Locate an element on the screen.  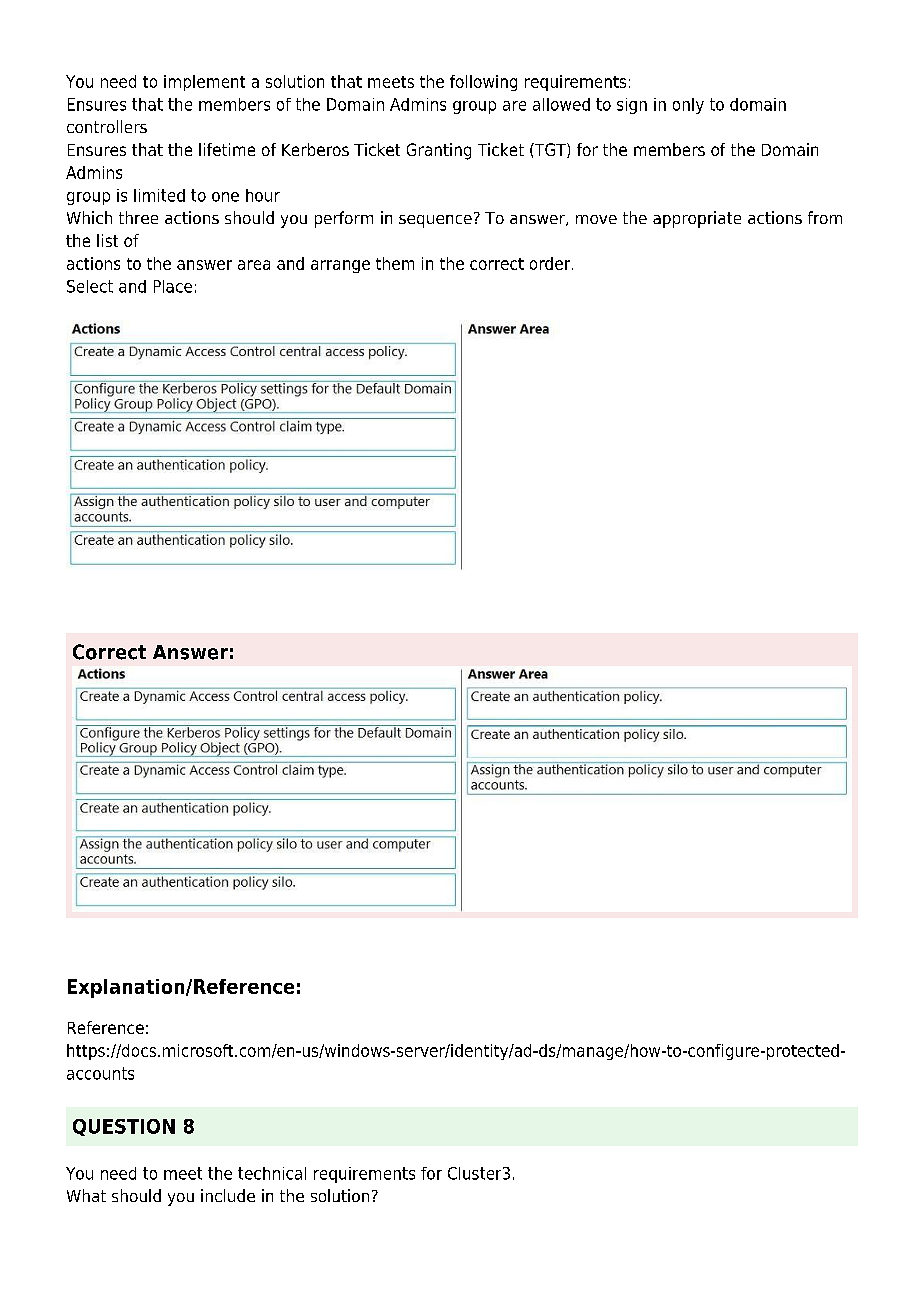
them is located at coordinates (395, 263).
